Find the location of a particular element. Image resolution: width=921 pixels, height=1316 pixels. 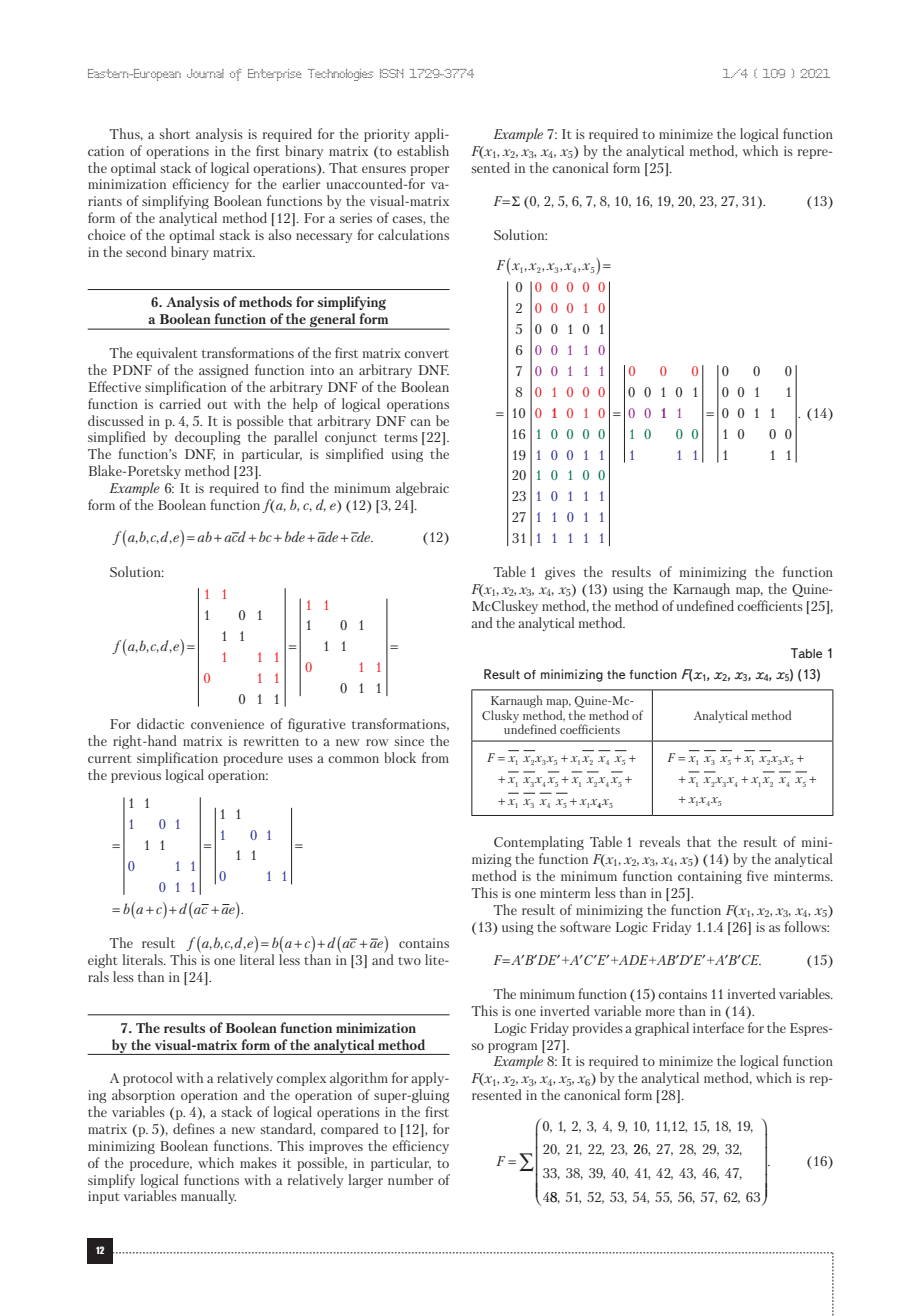

establish is located at coordinates (423, 150).
